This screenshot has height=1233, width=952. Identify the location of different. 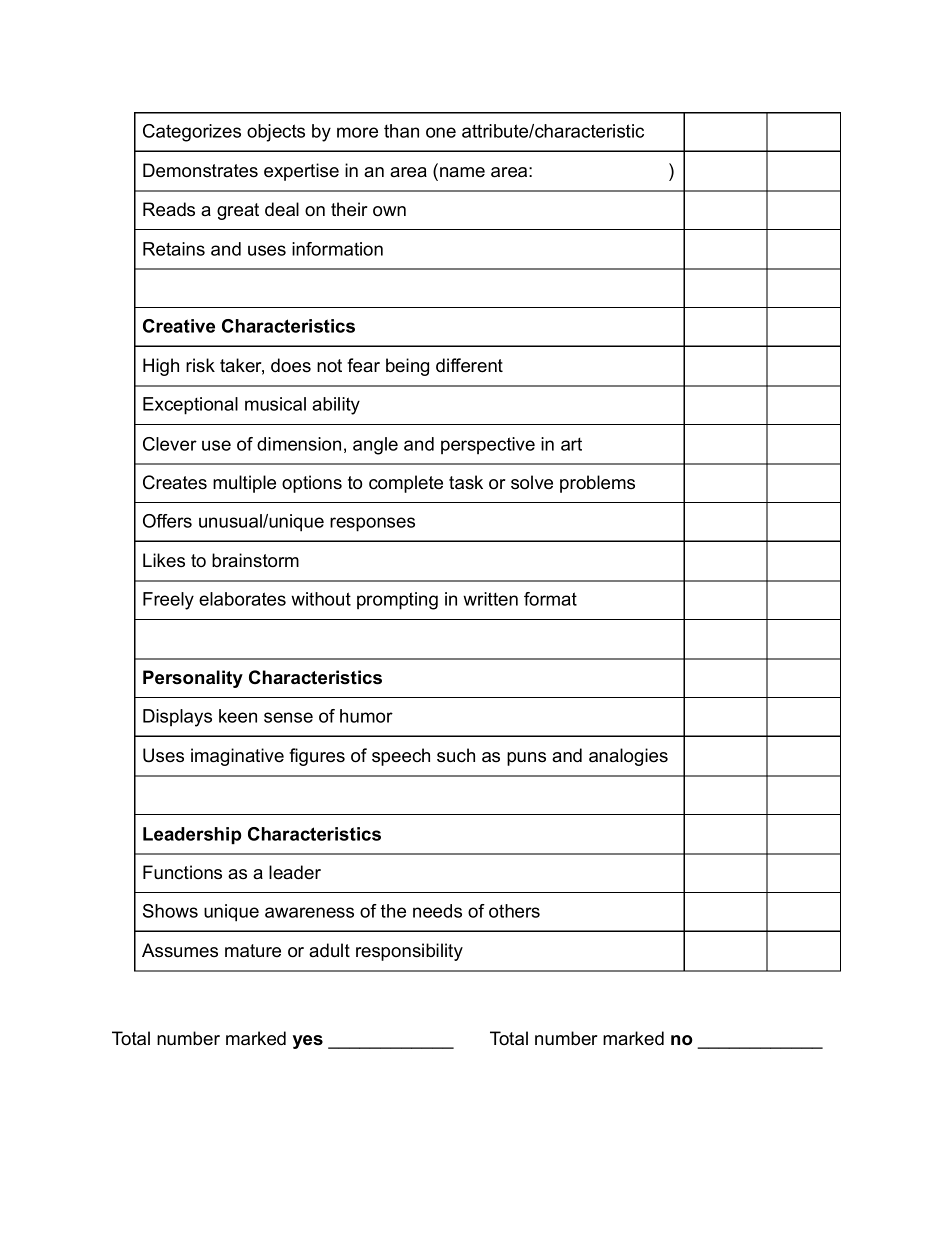
(469, 365).
